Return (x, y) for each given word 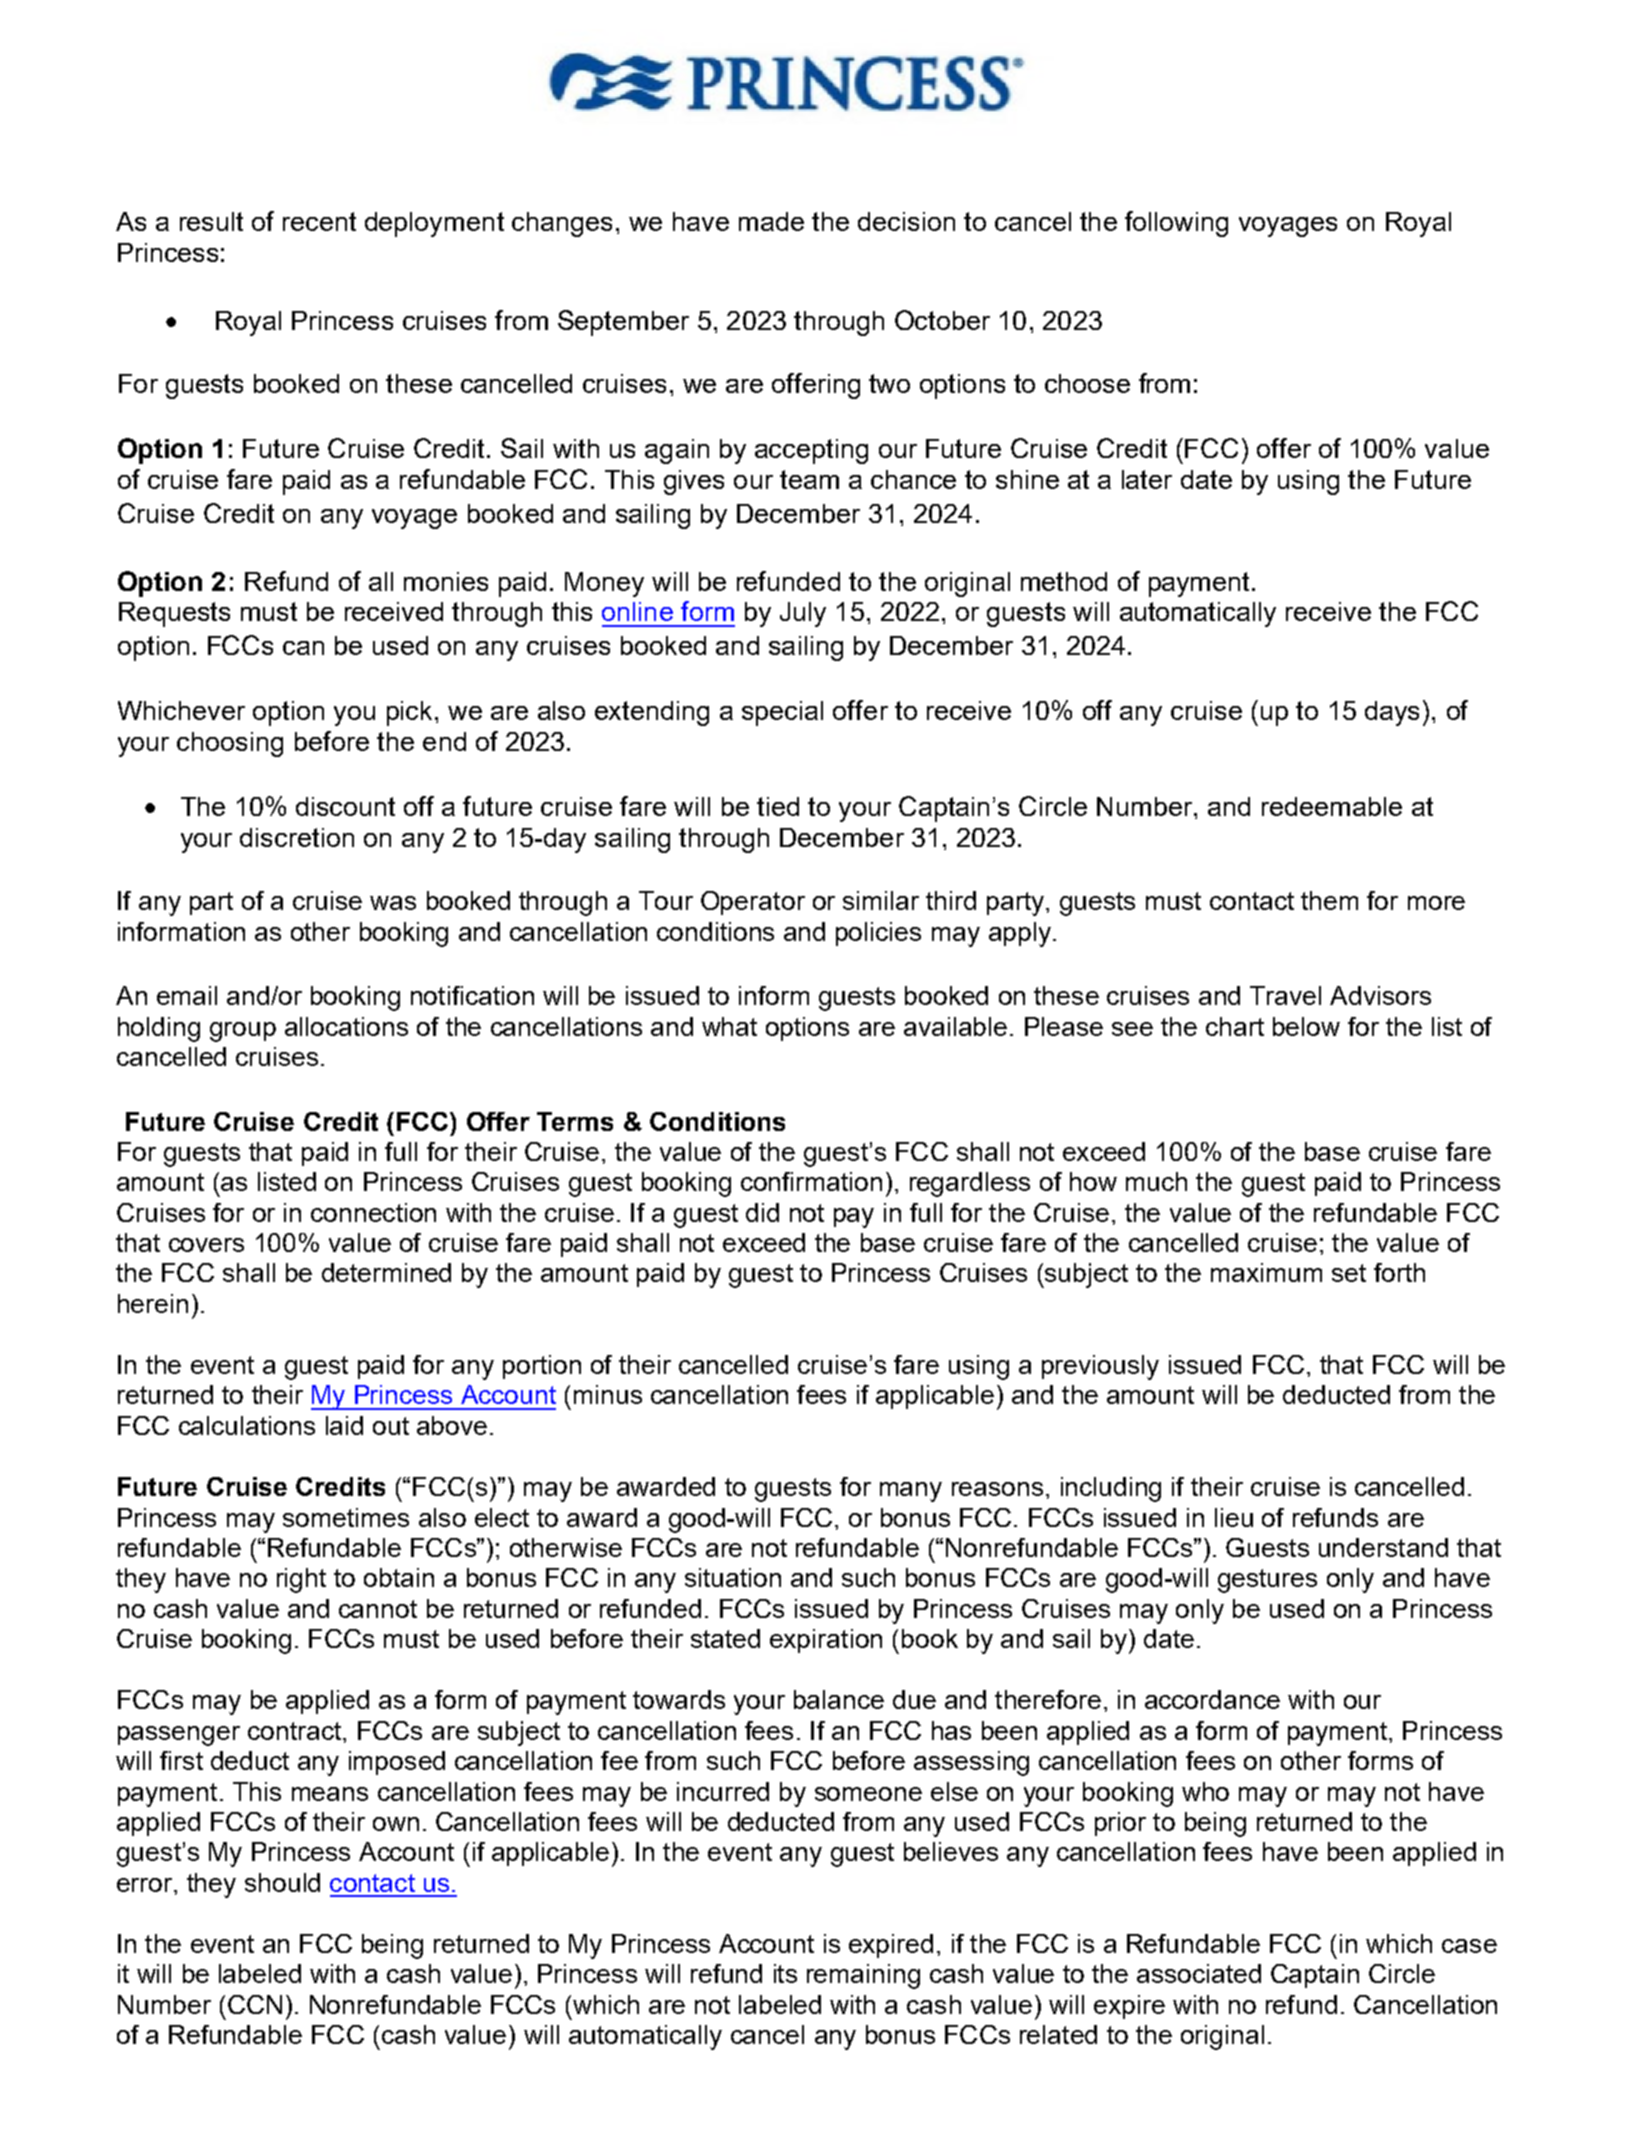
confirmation (811, 1181)
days (1392, 713)
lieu (1234, 1517)
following (1176, 224)
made (771, 221)
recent (319, 221)
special (782, 713)
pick (409, 713)
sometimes (346, 1517)
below (1306, 1026)
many (911, 1492)
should (282, 1882)
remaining (863, 1976)
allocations (346, 1026)
